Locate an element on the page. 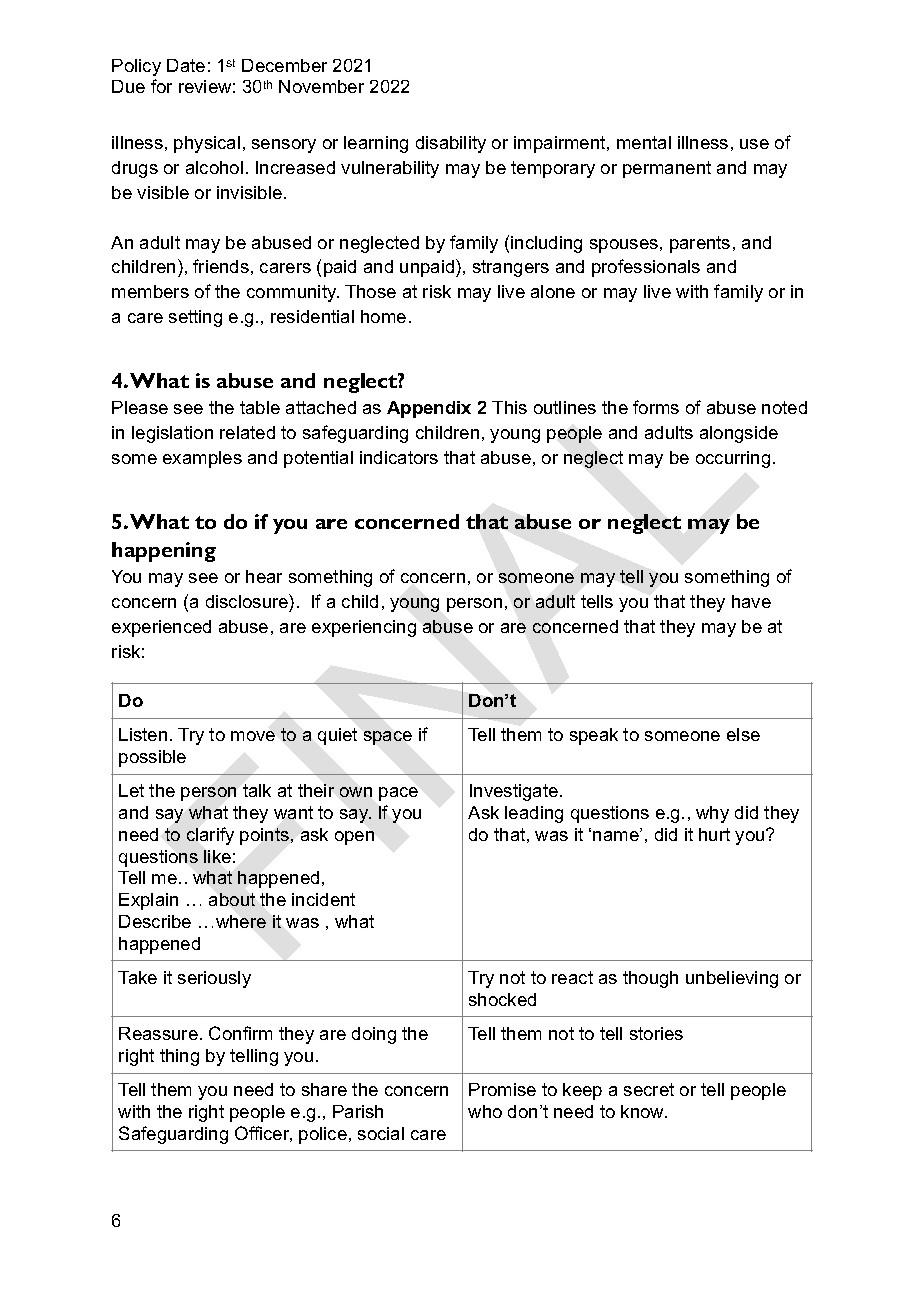 The image size is (924, 1308). mental is located at coordinates (644, 142).
